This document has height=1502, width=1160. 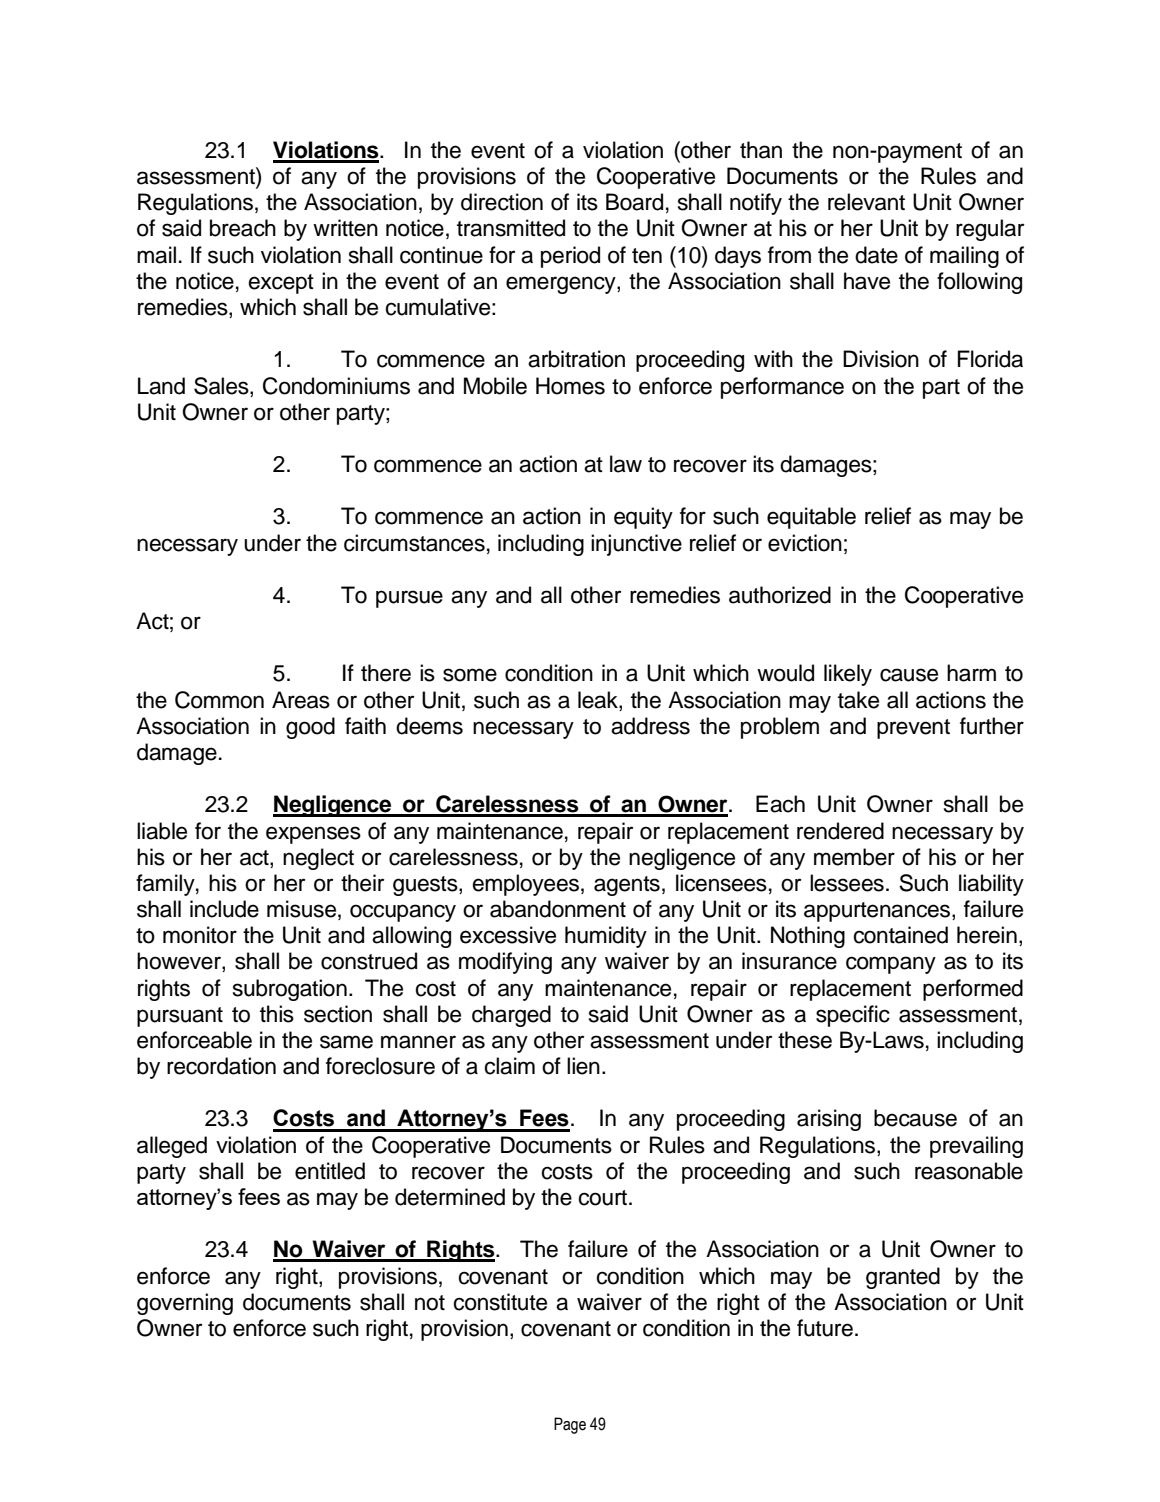 What do you see at coordinates (345, 228) in the document?
I see `written` at bounding box center [345, 228].
